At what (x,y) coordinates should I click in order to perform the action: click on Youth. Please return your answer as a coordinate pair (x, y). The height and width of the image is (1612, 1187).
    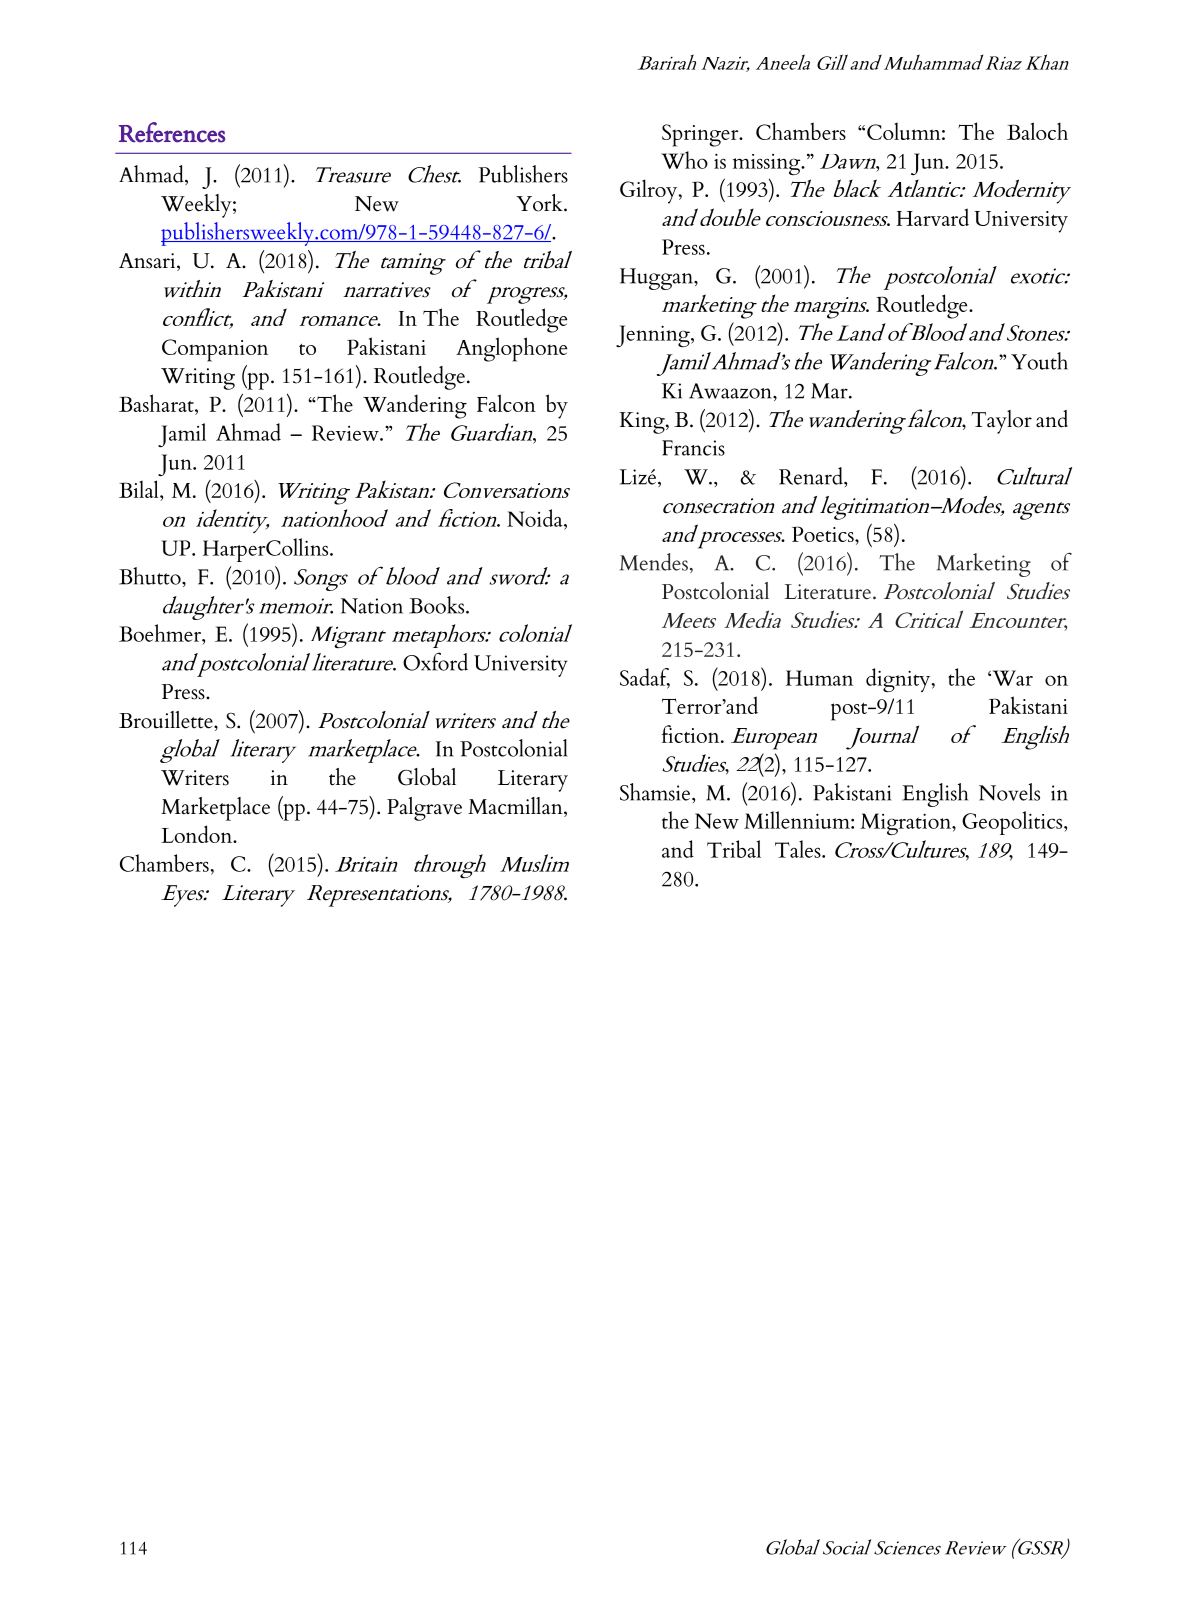
    Looking at the image, I should click on (1039, 361).
